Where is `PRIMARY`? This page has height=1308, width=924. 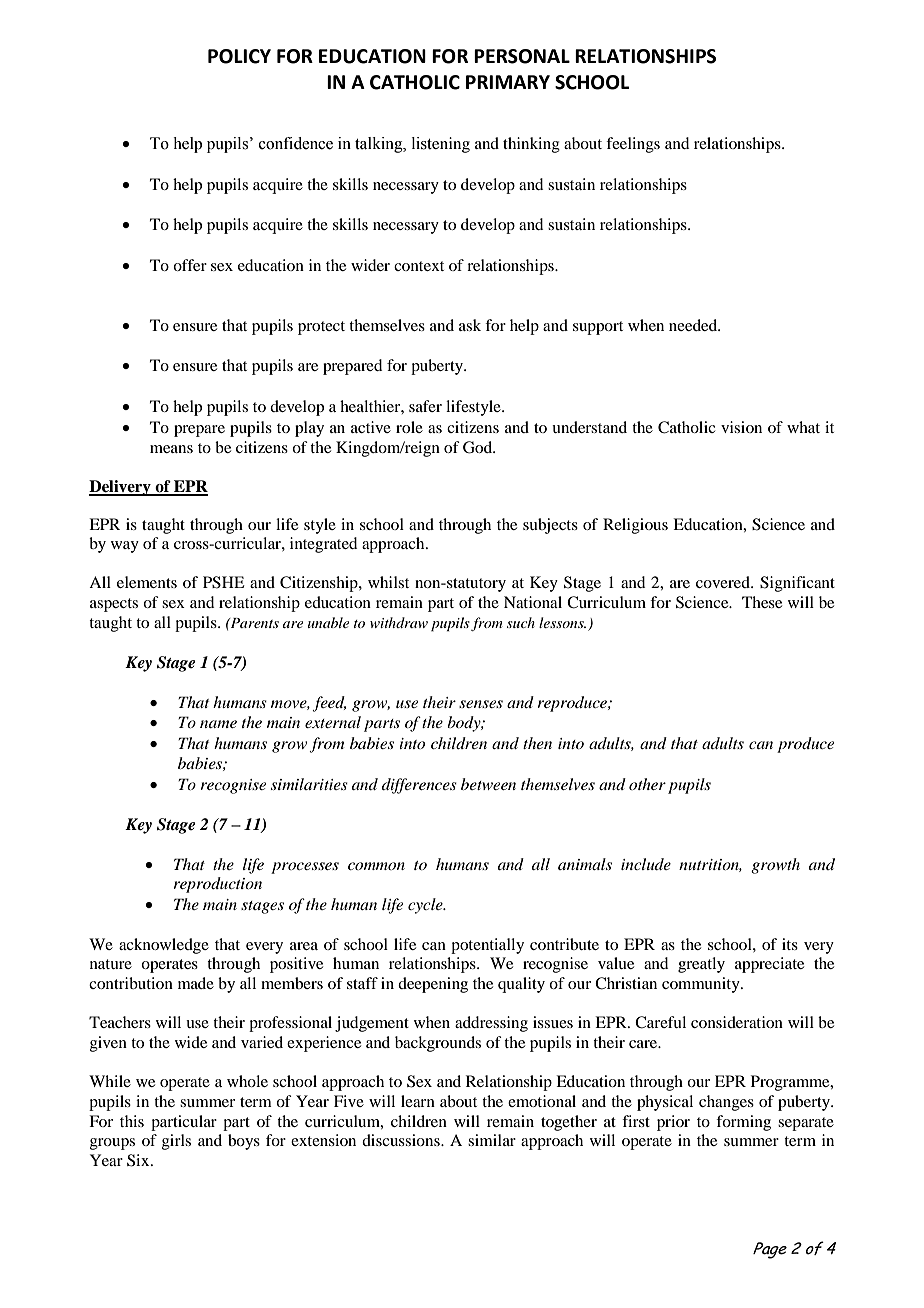
PRIMARY is located at coordinates (508, 82).
